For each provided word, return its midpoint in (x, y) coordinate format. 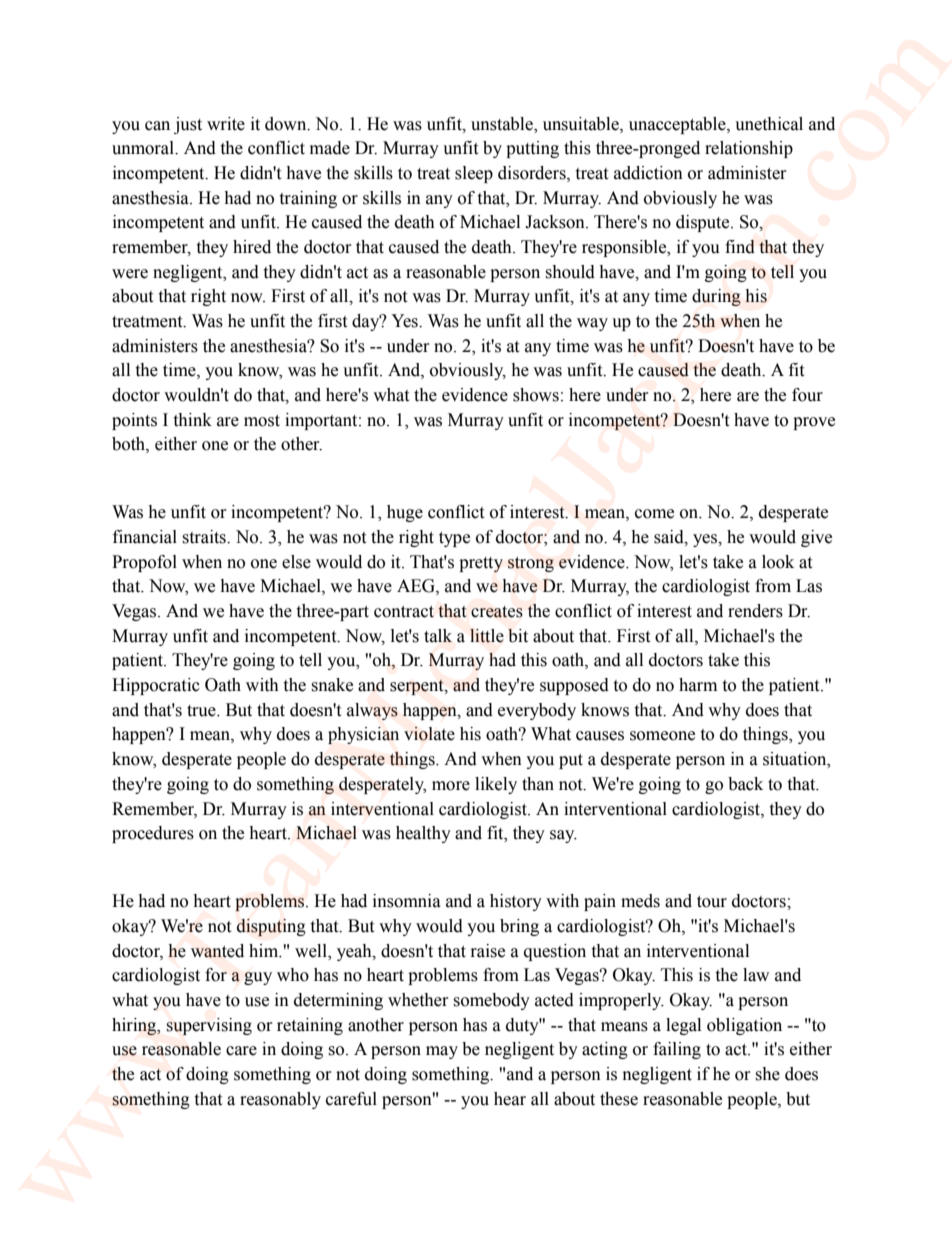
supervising (209, 1026)
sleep (474, 174)
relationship (749, 149)
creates (497, 612)
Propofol (144, 563)
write (226, 124)
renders (755, 611)
